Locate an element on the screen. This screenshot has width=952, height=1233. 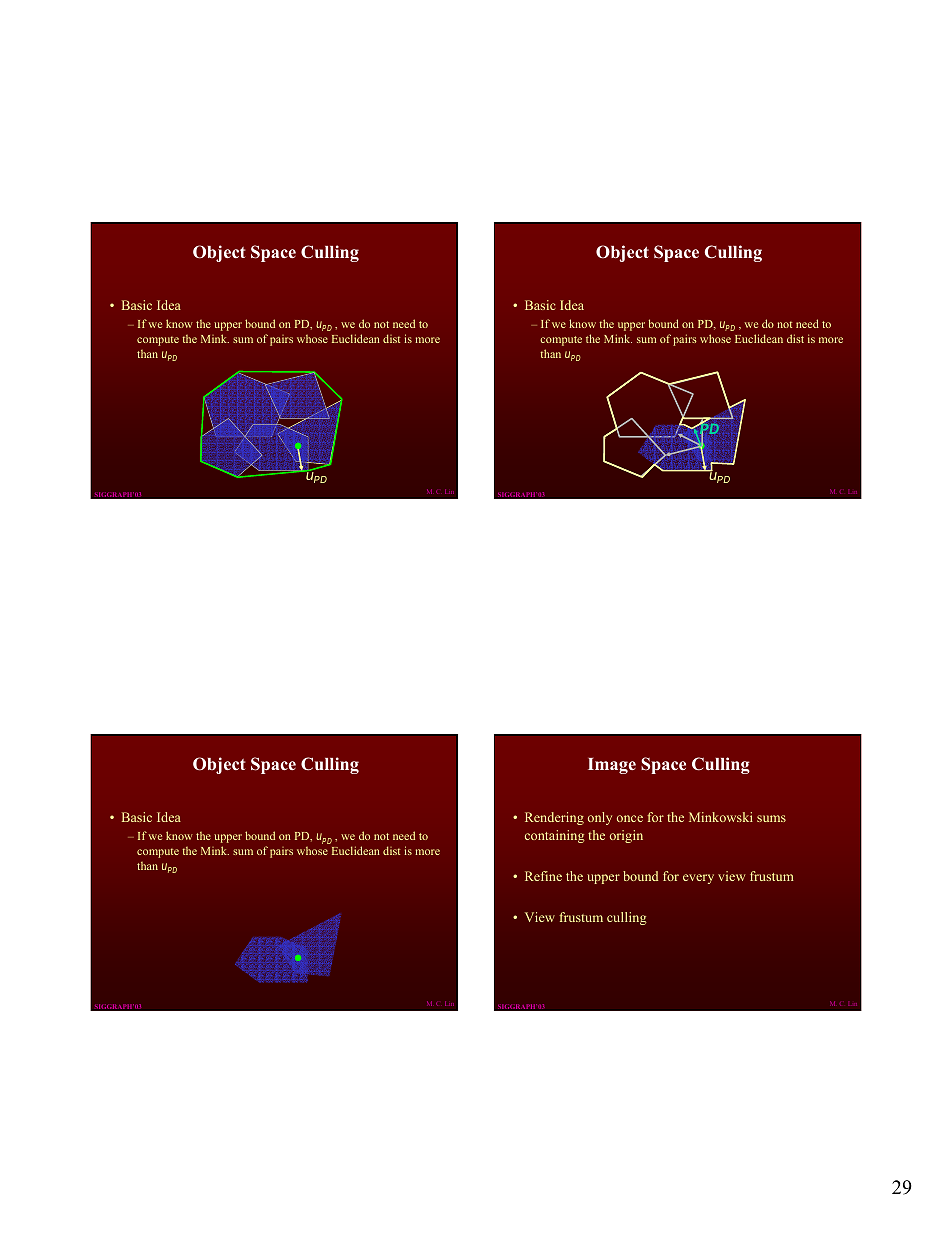
containing is located at coordinates (555, 836).
